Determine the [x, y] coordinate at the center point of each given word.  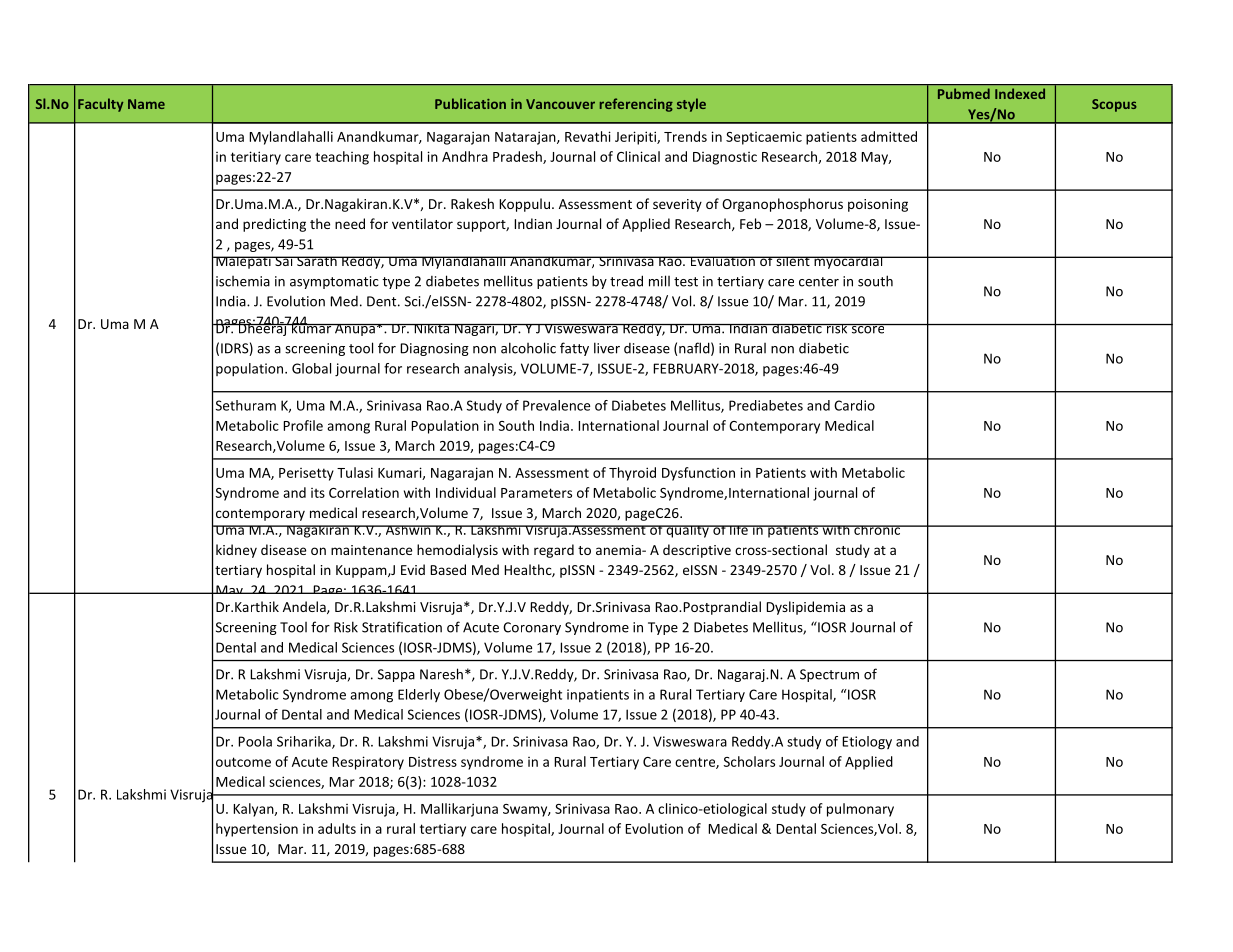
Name [146, 104]
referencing [636, 105]
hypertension [257, 830]
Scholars [749, 761]
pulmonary [860, 810]
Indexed [1020, 93]
